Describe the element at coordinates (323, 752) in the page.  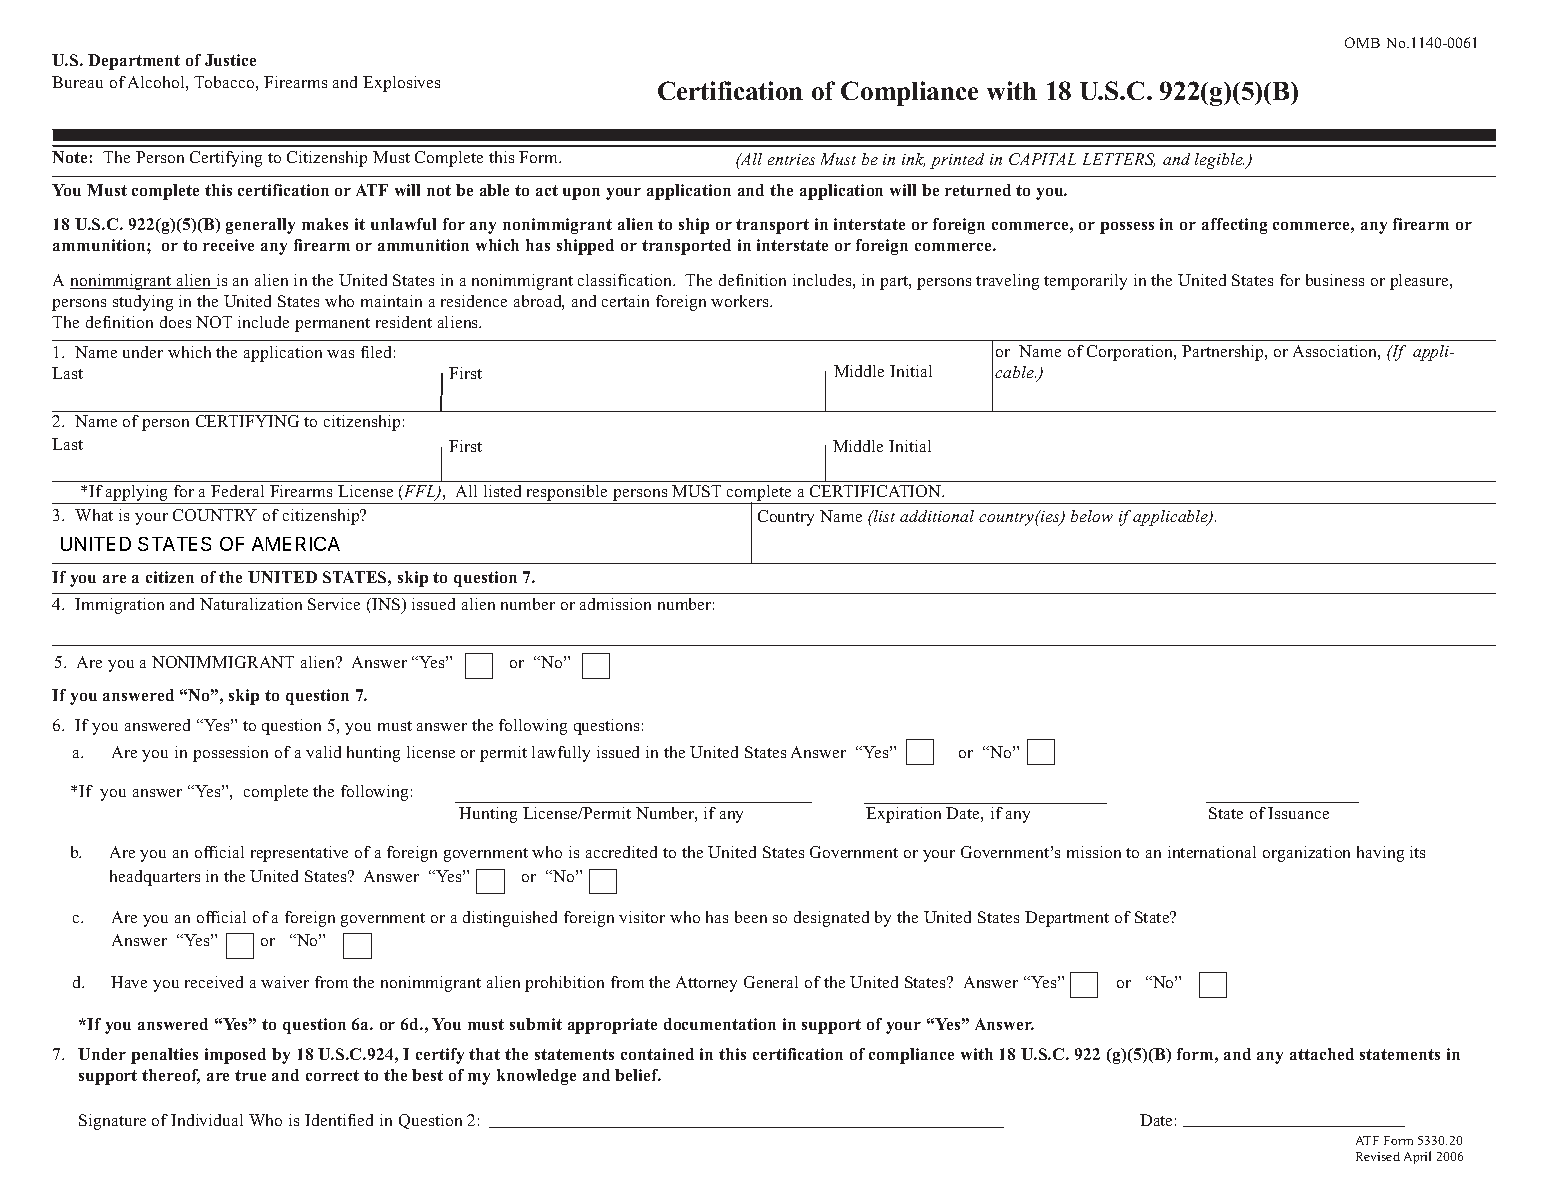
I see `valid` at that location.
